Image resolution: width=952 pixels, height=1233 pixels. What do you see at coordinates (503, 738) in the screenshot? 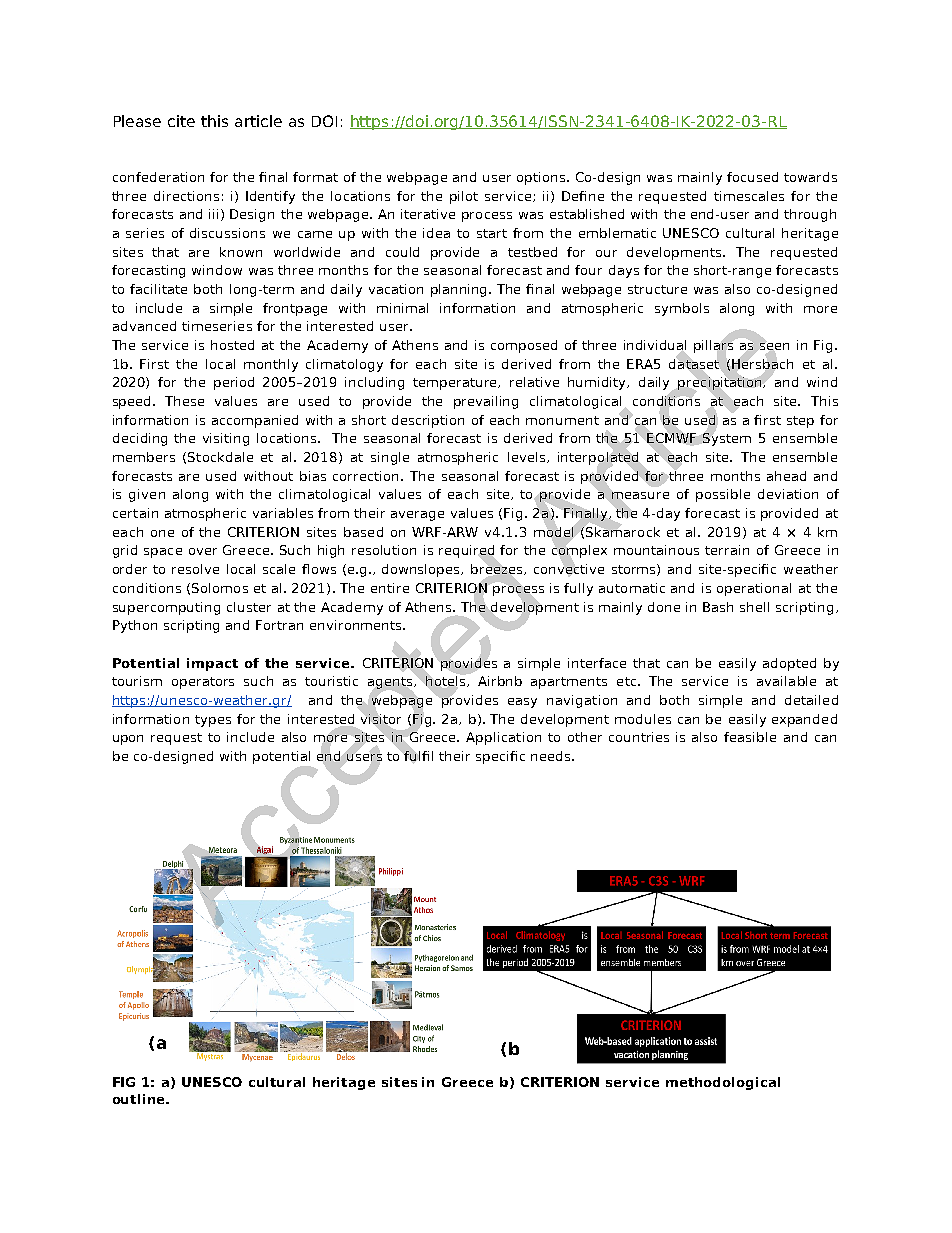
I see `Application` at bounding box center [503, 738].
